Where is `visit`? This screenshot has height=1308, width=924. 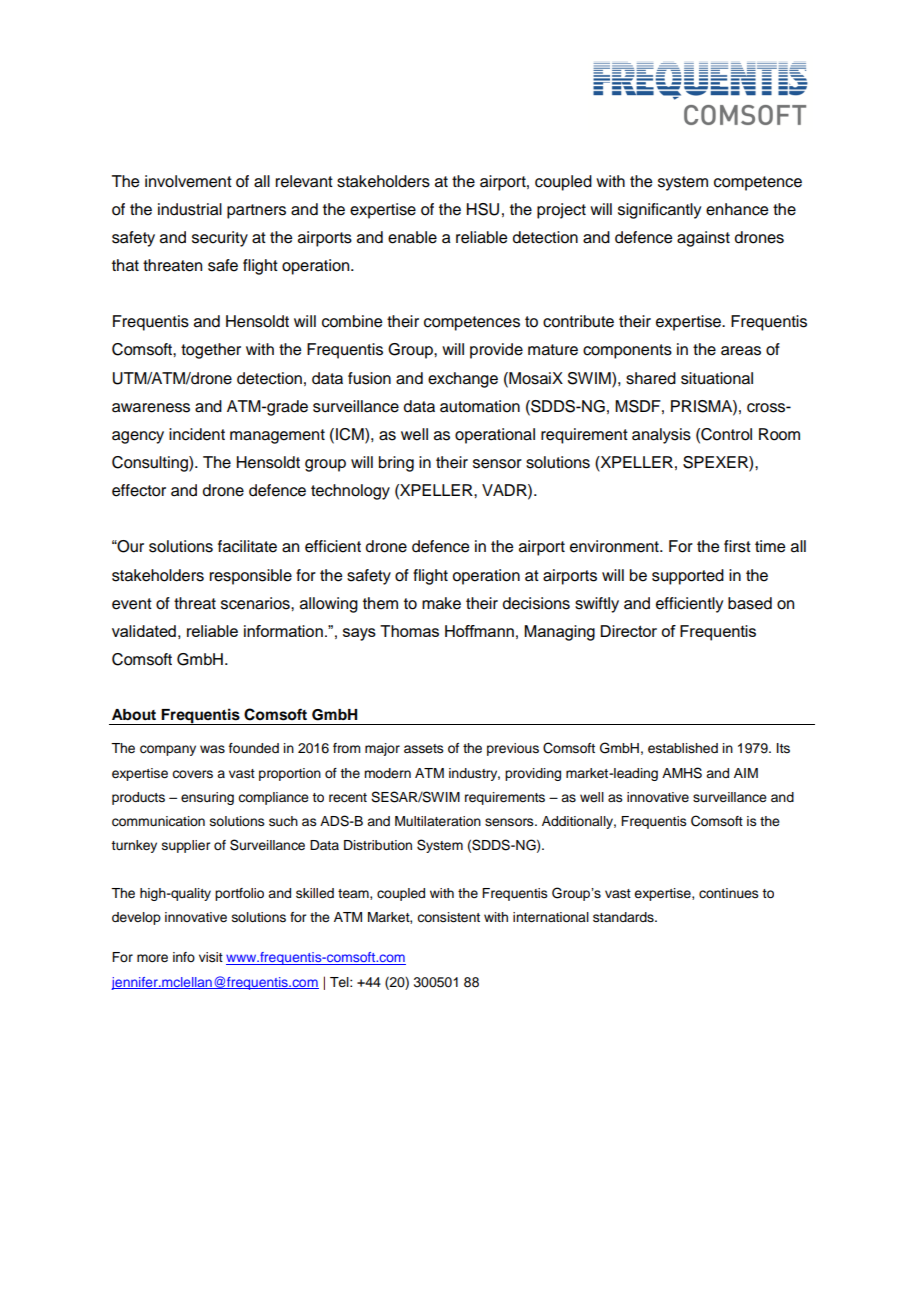
visit is located at coordinates (211, 957).
